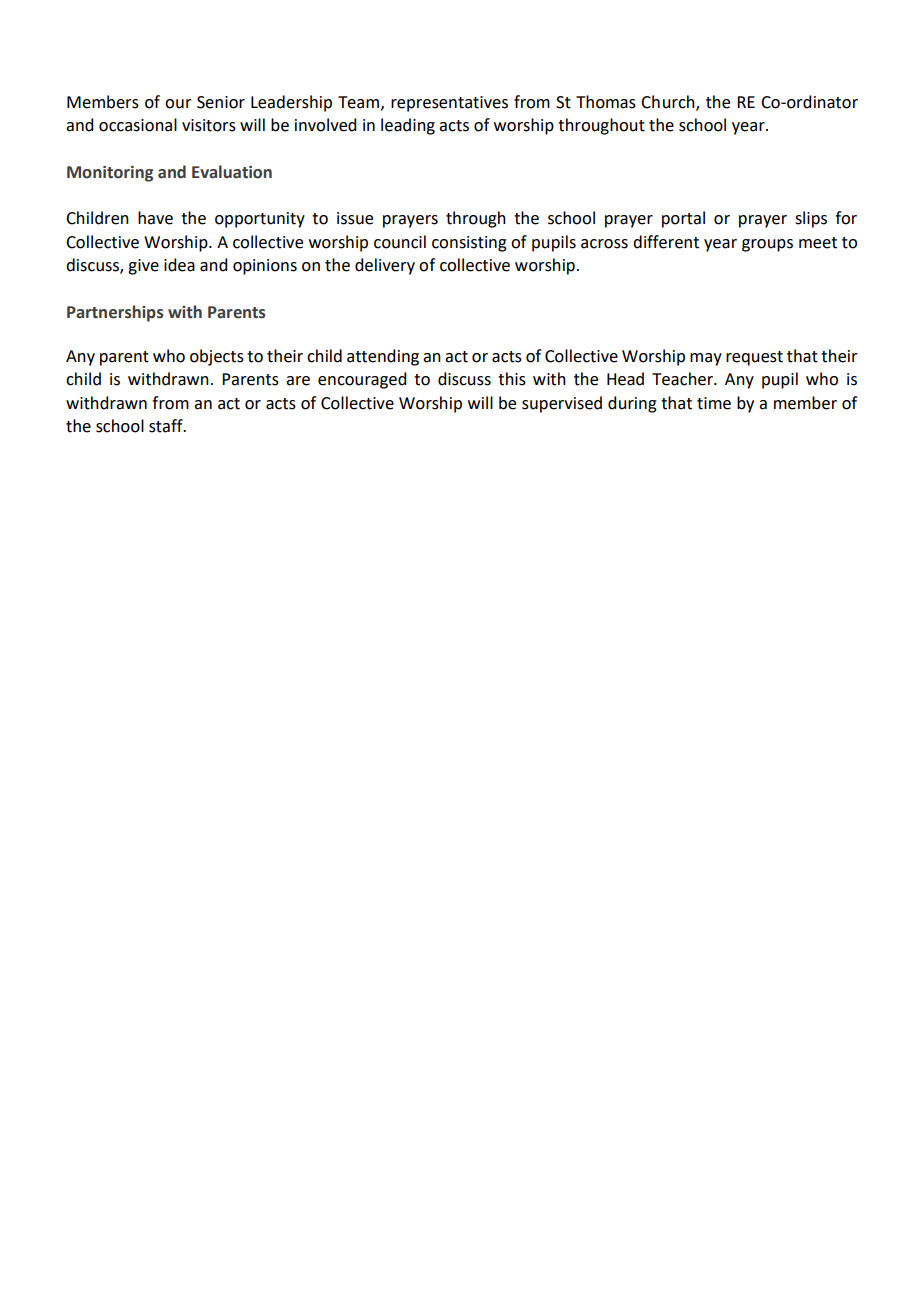  I want to click on attending, so click(383, 357).
